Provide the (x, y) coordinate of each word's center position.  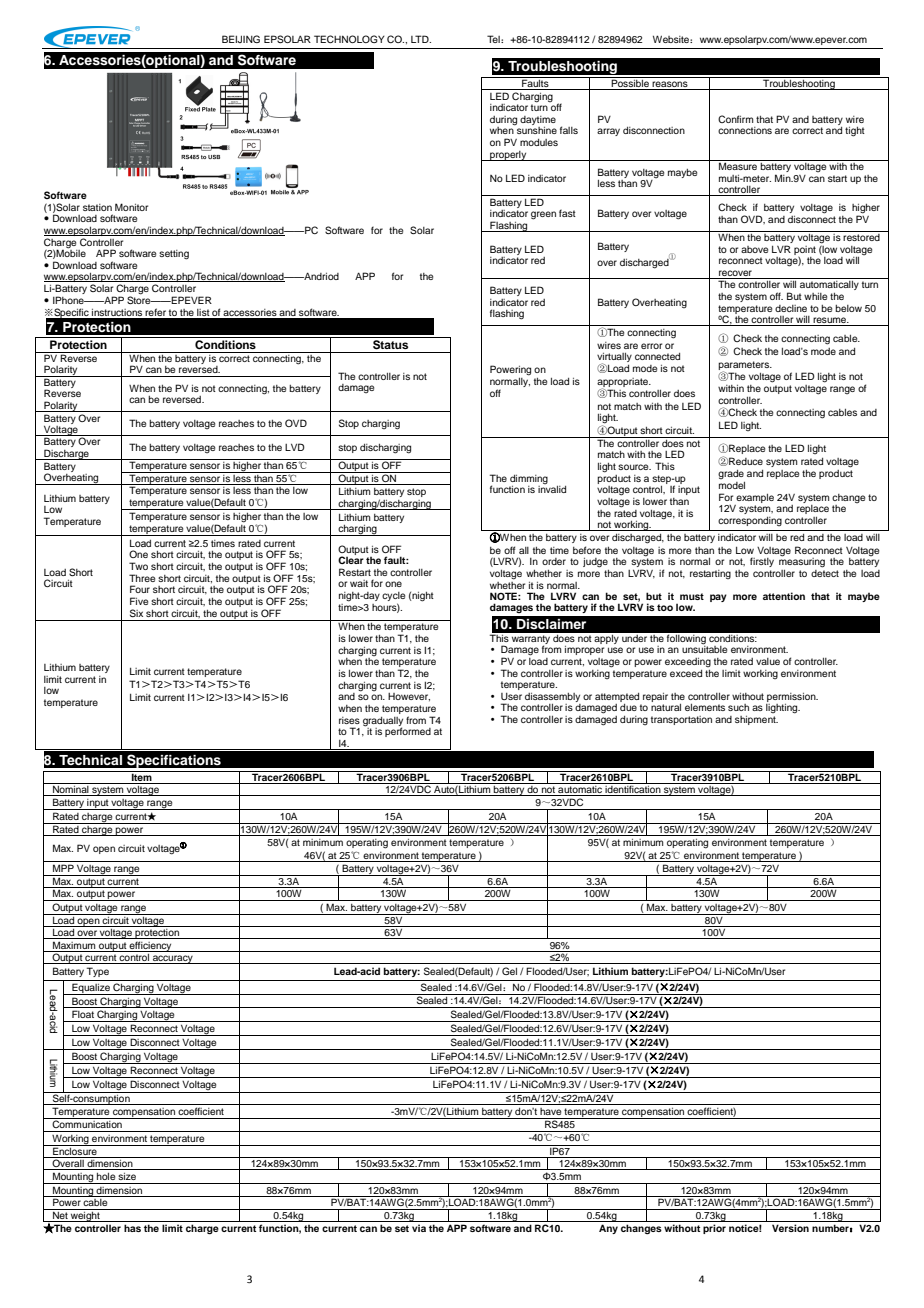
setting (174, 255)
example (755, 498)
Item (142, 776)
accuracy (173, 959)
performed (408, 731)
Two (138, 566)
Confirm (735, 119)
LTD (421, 39)
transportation (681, 720)
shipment (756, 720)
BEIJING (241, 39)
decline (791, 308)
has (132, 1228)
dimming (529, 479)
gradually (383, 722)
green (543, 215)
